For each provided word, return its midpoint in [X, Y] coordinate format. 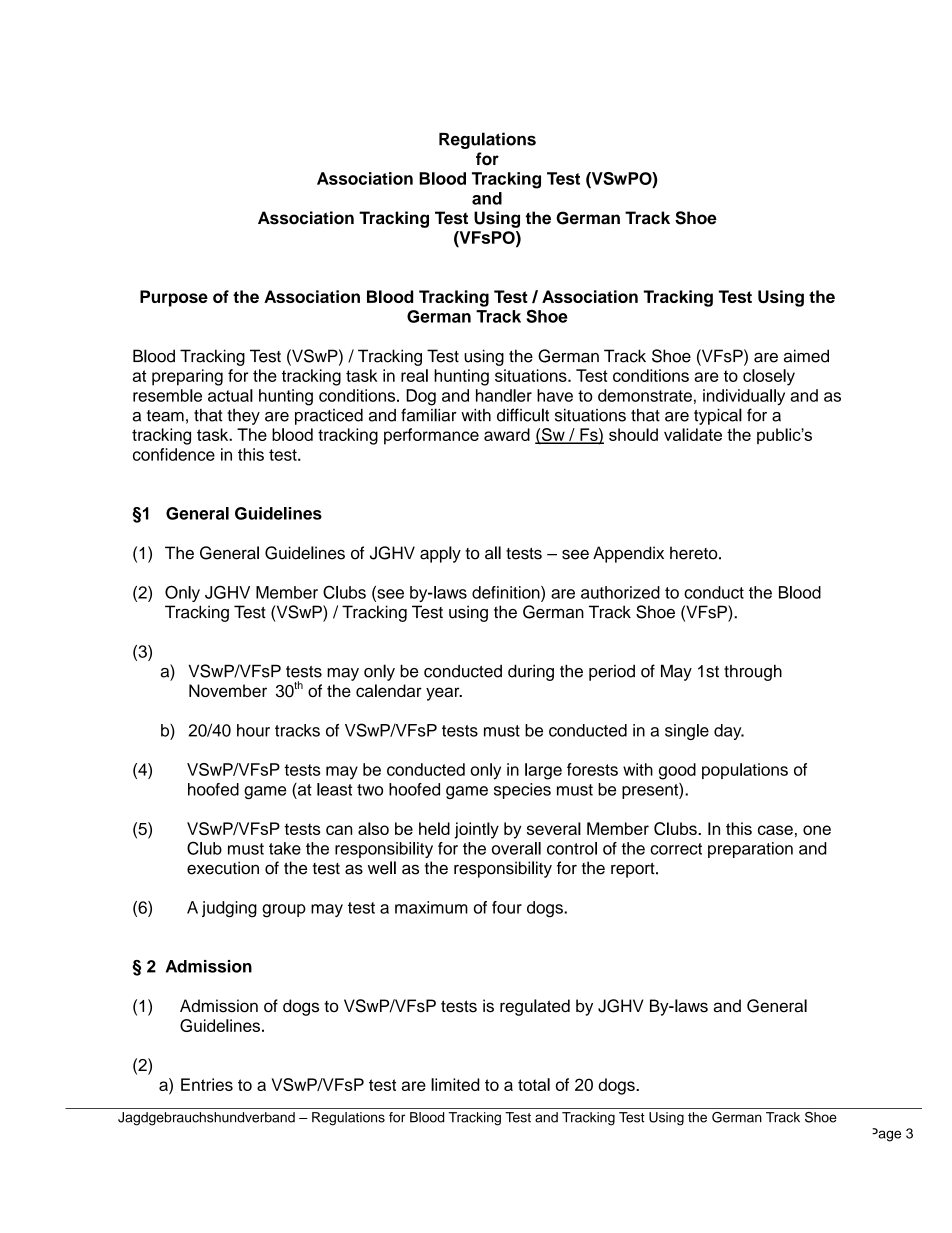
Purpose [174, 298]
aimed [806, 356]
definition [507, 592]
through [753, 672]
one [817, 830]
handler [504, 395]
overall [516, 848]
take [285, 848]
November [228, 690]
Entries [207, 1084]
